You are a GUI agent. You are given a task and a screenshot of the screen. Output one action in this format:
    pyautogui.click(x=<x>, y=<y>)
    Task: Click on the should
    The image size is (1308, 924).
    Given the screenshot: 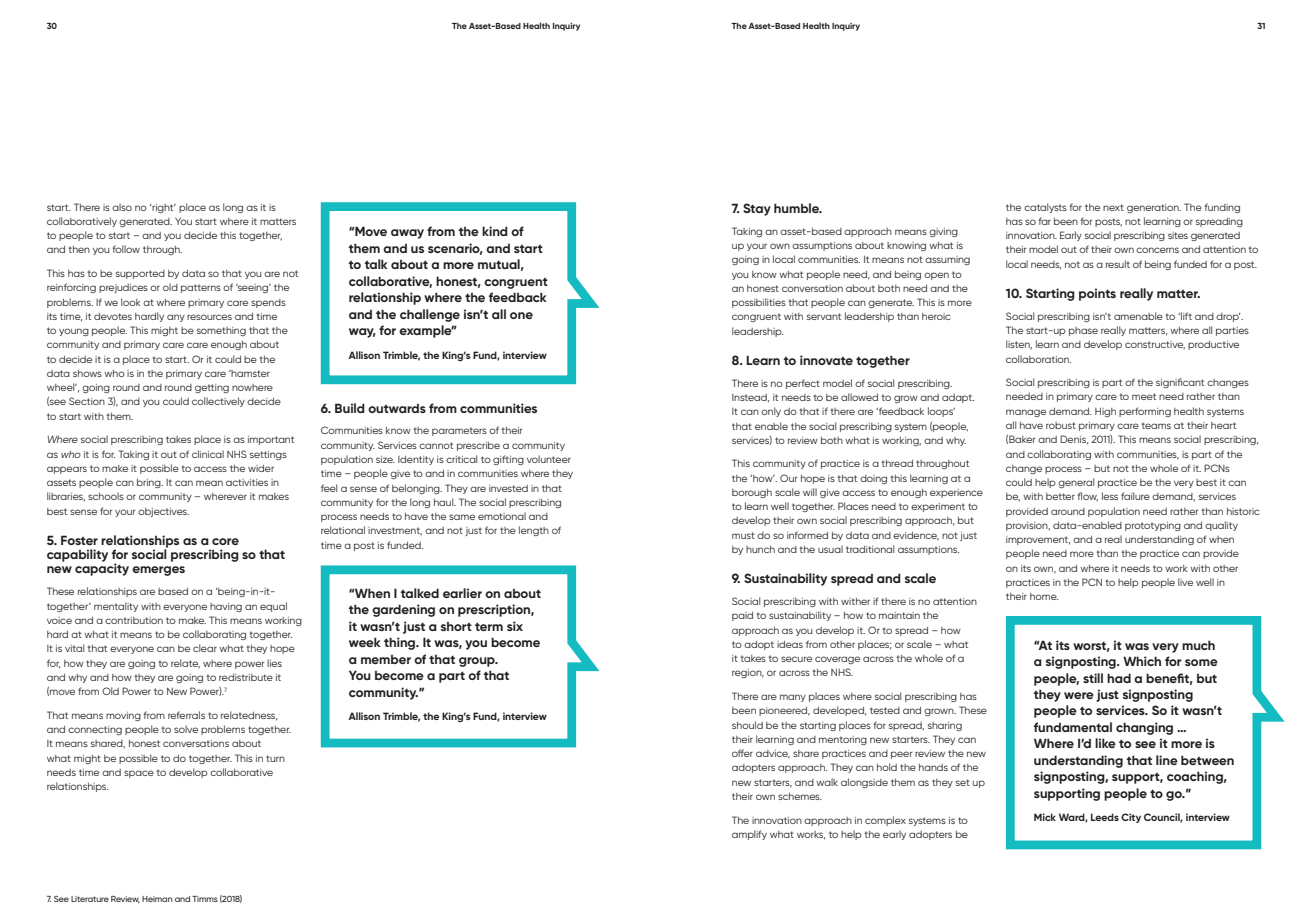 What is the action you would take?
    pyautogui.click(x=747, y=725)
